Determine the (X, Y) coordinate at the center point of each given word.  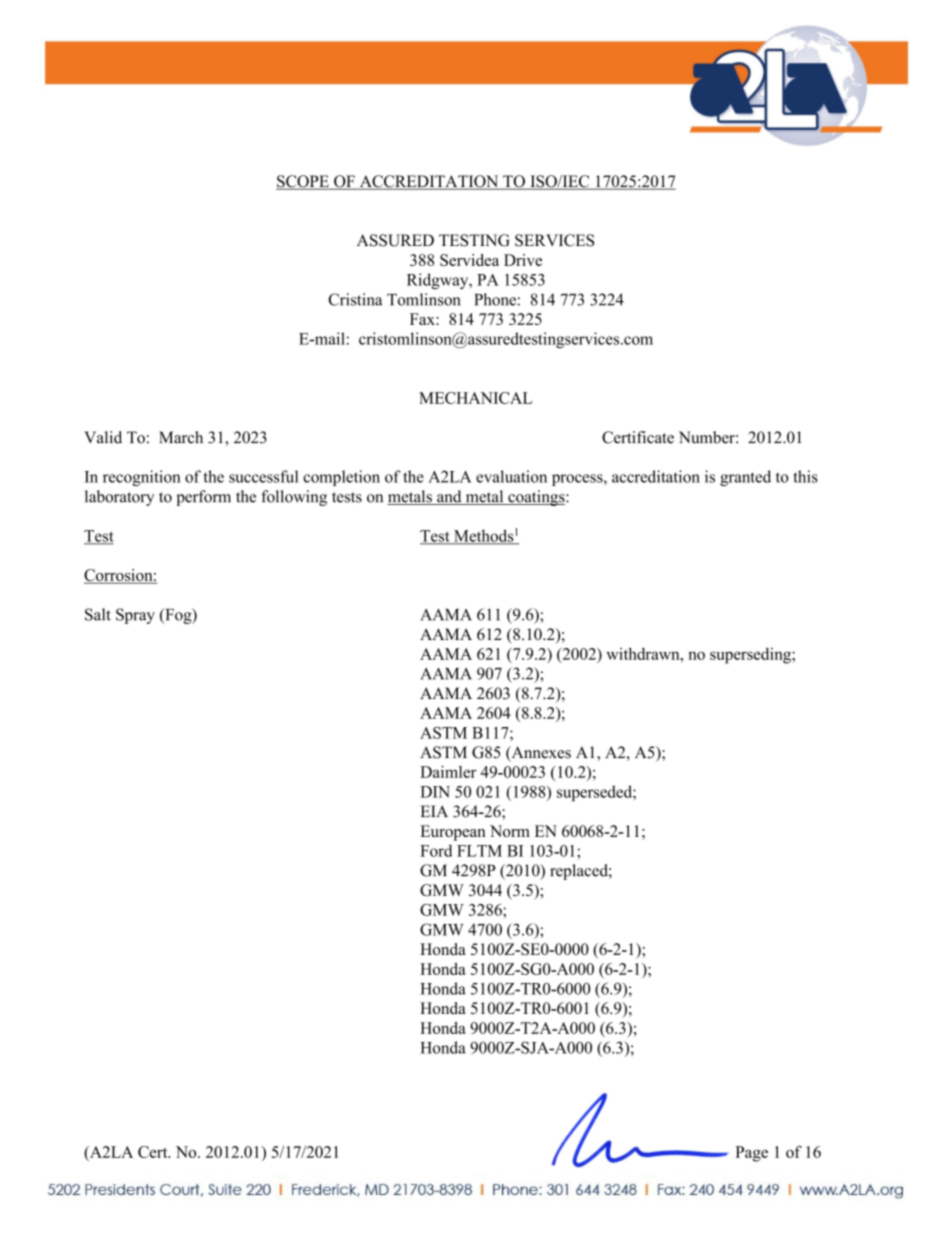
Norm (510, 831)
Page (751, 1154)
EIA (434, 811)
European (453, 833)
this (806, 476)
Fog (178, 616)
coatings (536, 498)
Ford (436, 850)
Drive (523, 260)
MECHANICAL (475, 398)
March (181, 437)
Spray (135, 616)
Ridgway (439, 281)
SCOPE (303, 182)
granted (745, 478)
